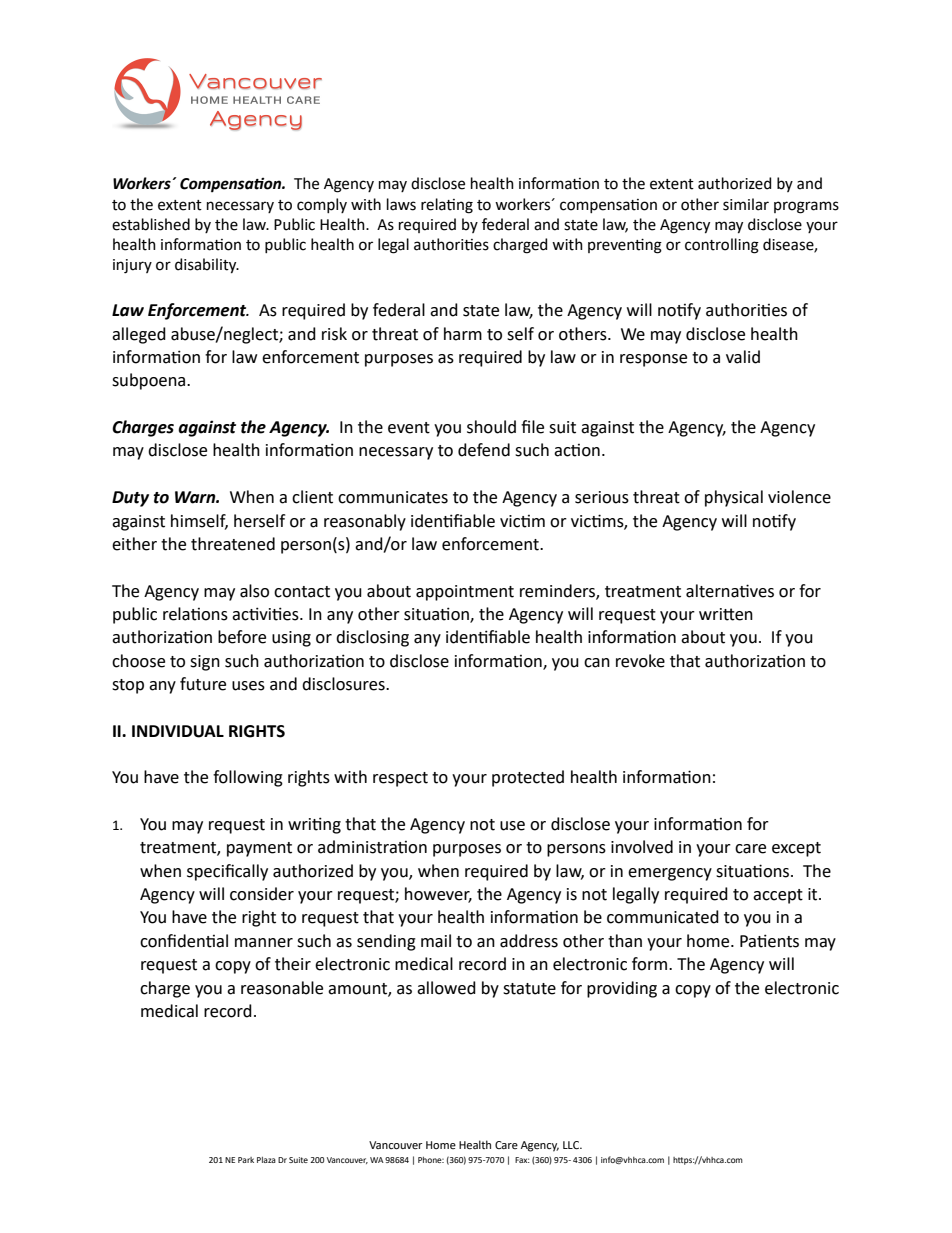 The width and height of the image is (952, 1233). Describe the element at coordinates (438, 895) in the image. I see `however` at that location.
